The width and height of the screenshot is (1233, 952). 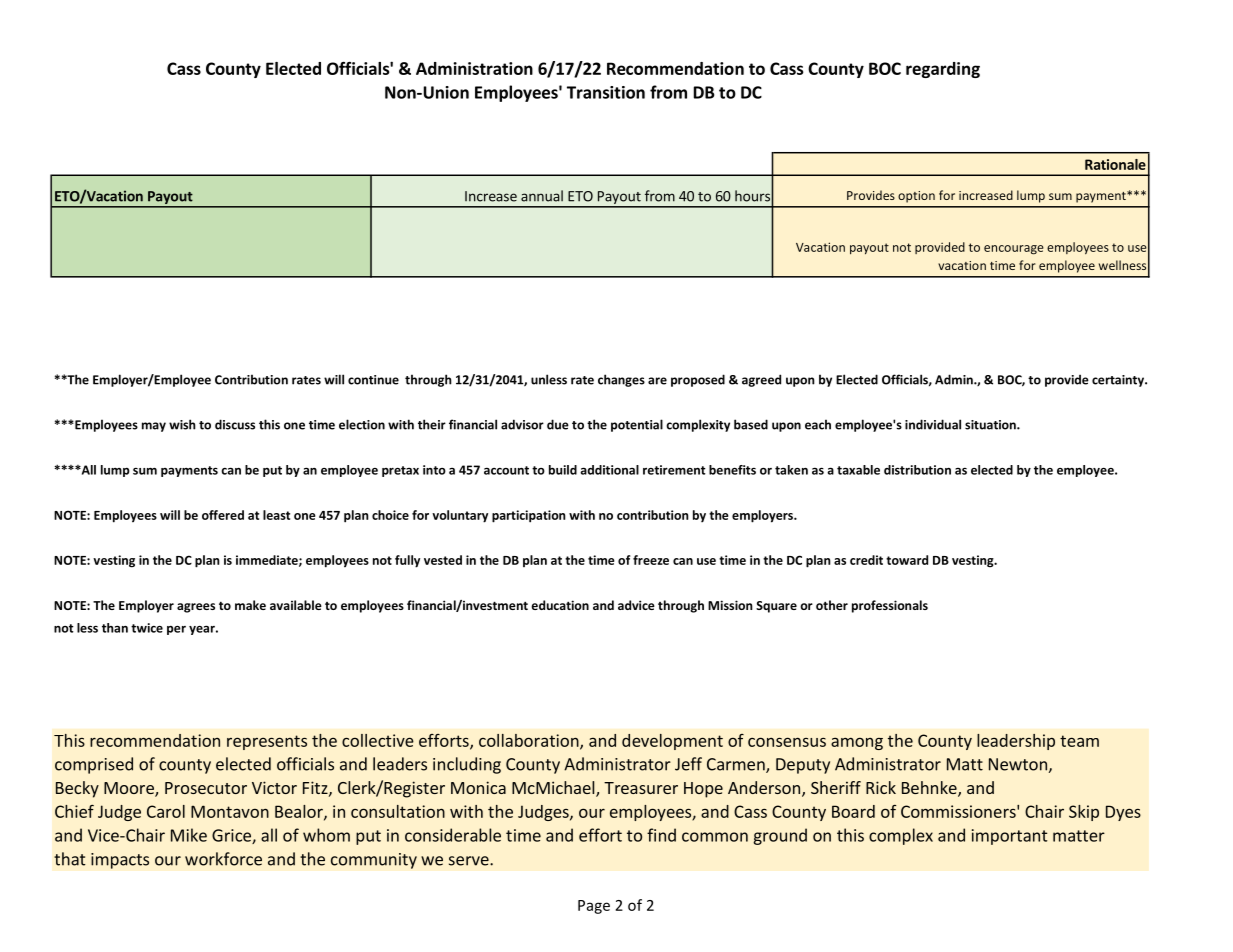 I want to click on due, so click(x=558, y=424).
